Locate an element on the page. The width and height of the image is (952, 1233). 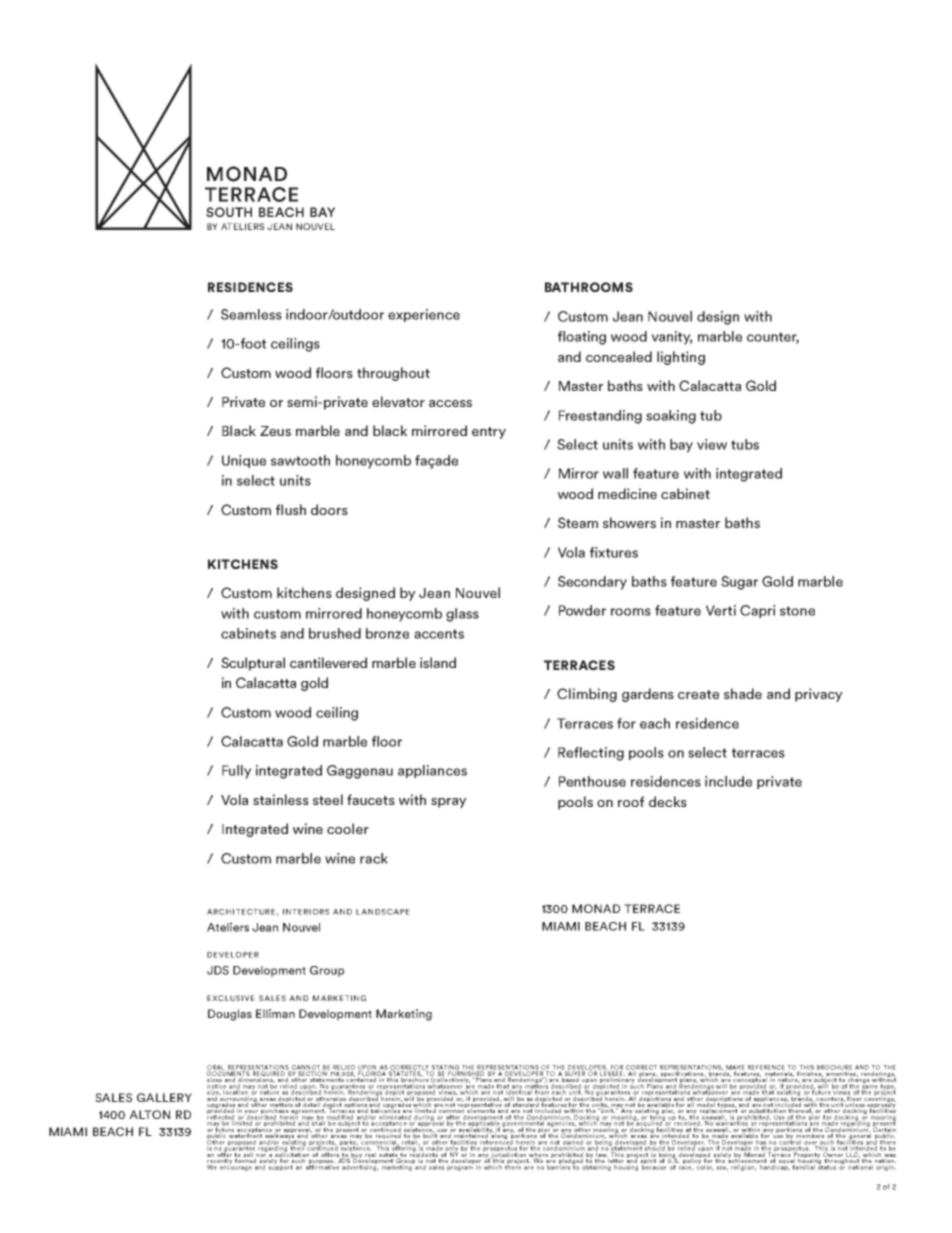
decks is located at coordinates (668, 801).
